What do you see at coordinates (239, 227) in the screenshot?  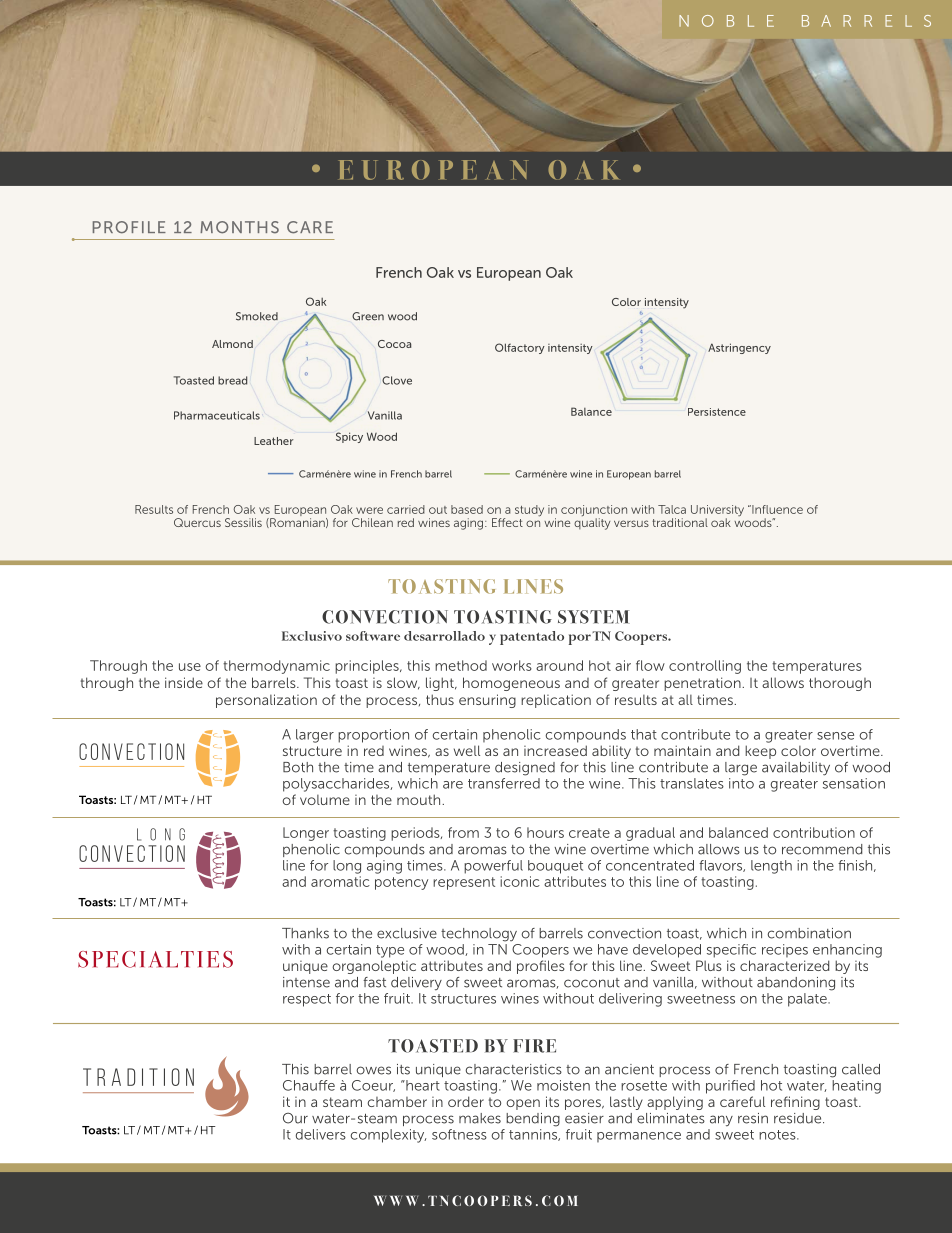 I see `MONTHS` at bounding box center [239, 227].
